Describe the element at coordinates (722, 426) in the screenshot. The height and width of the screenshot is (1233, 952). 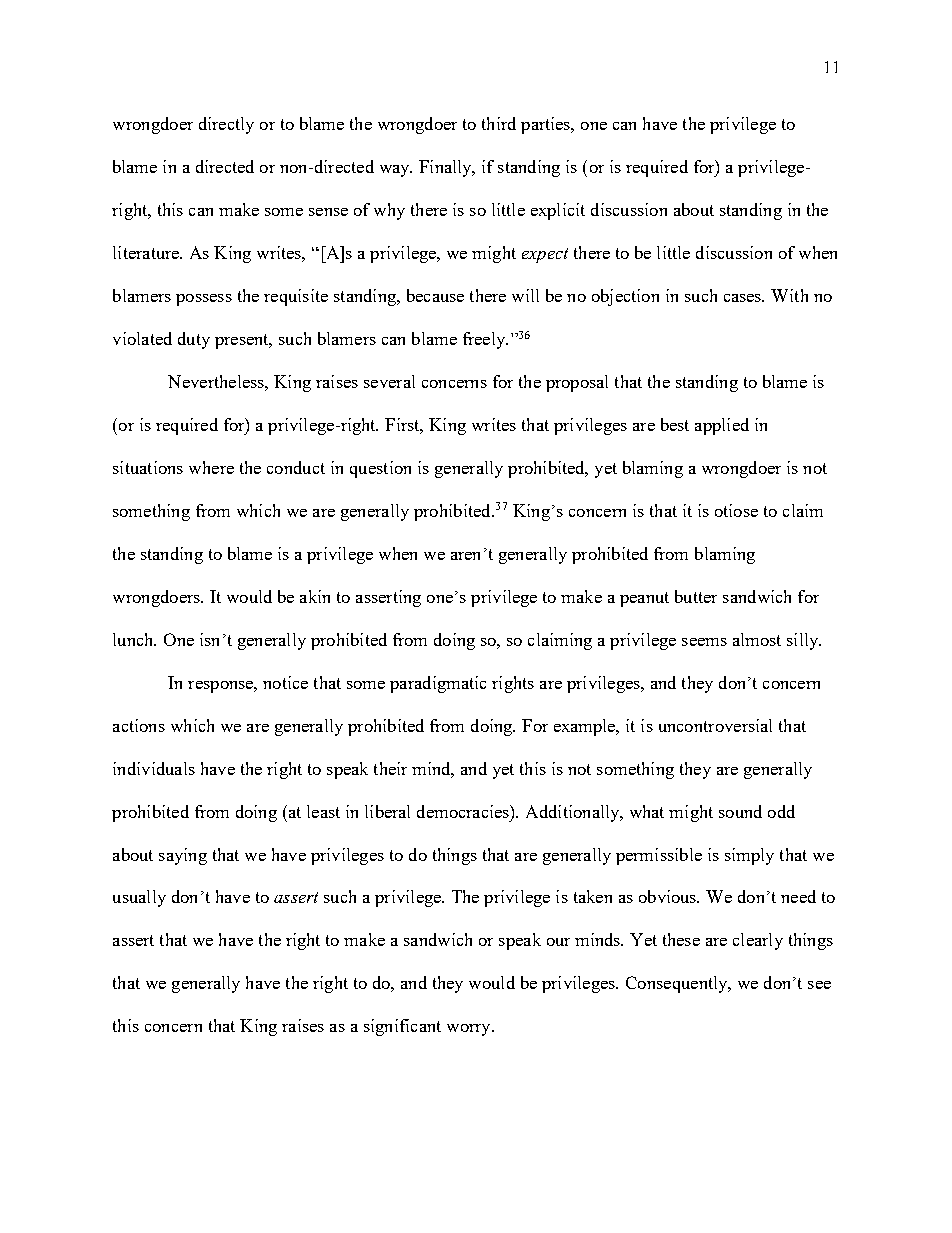
I see `applied` at that location.
